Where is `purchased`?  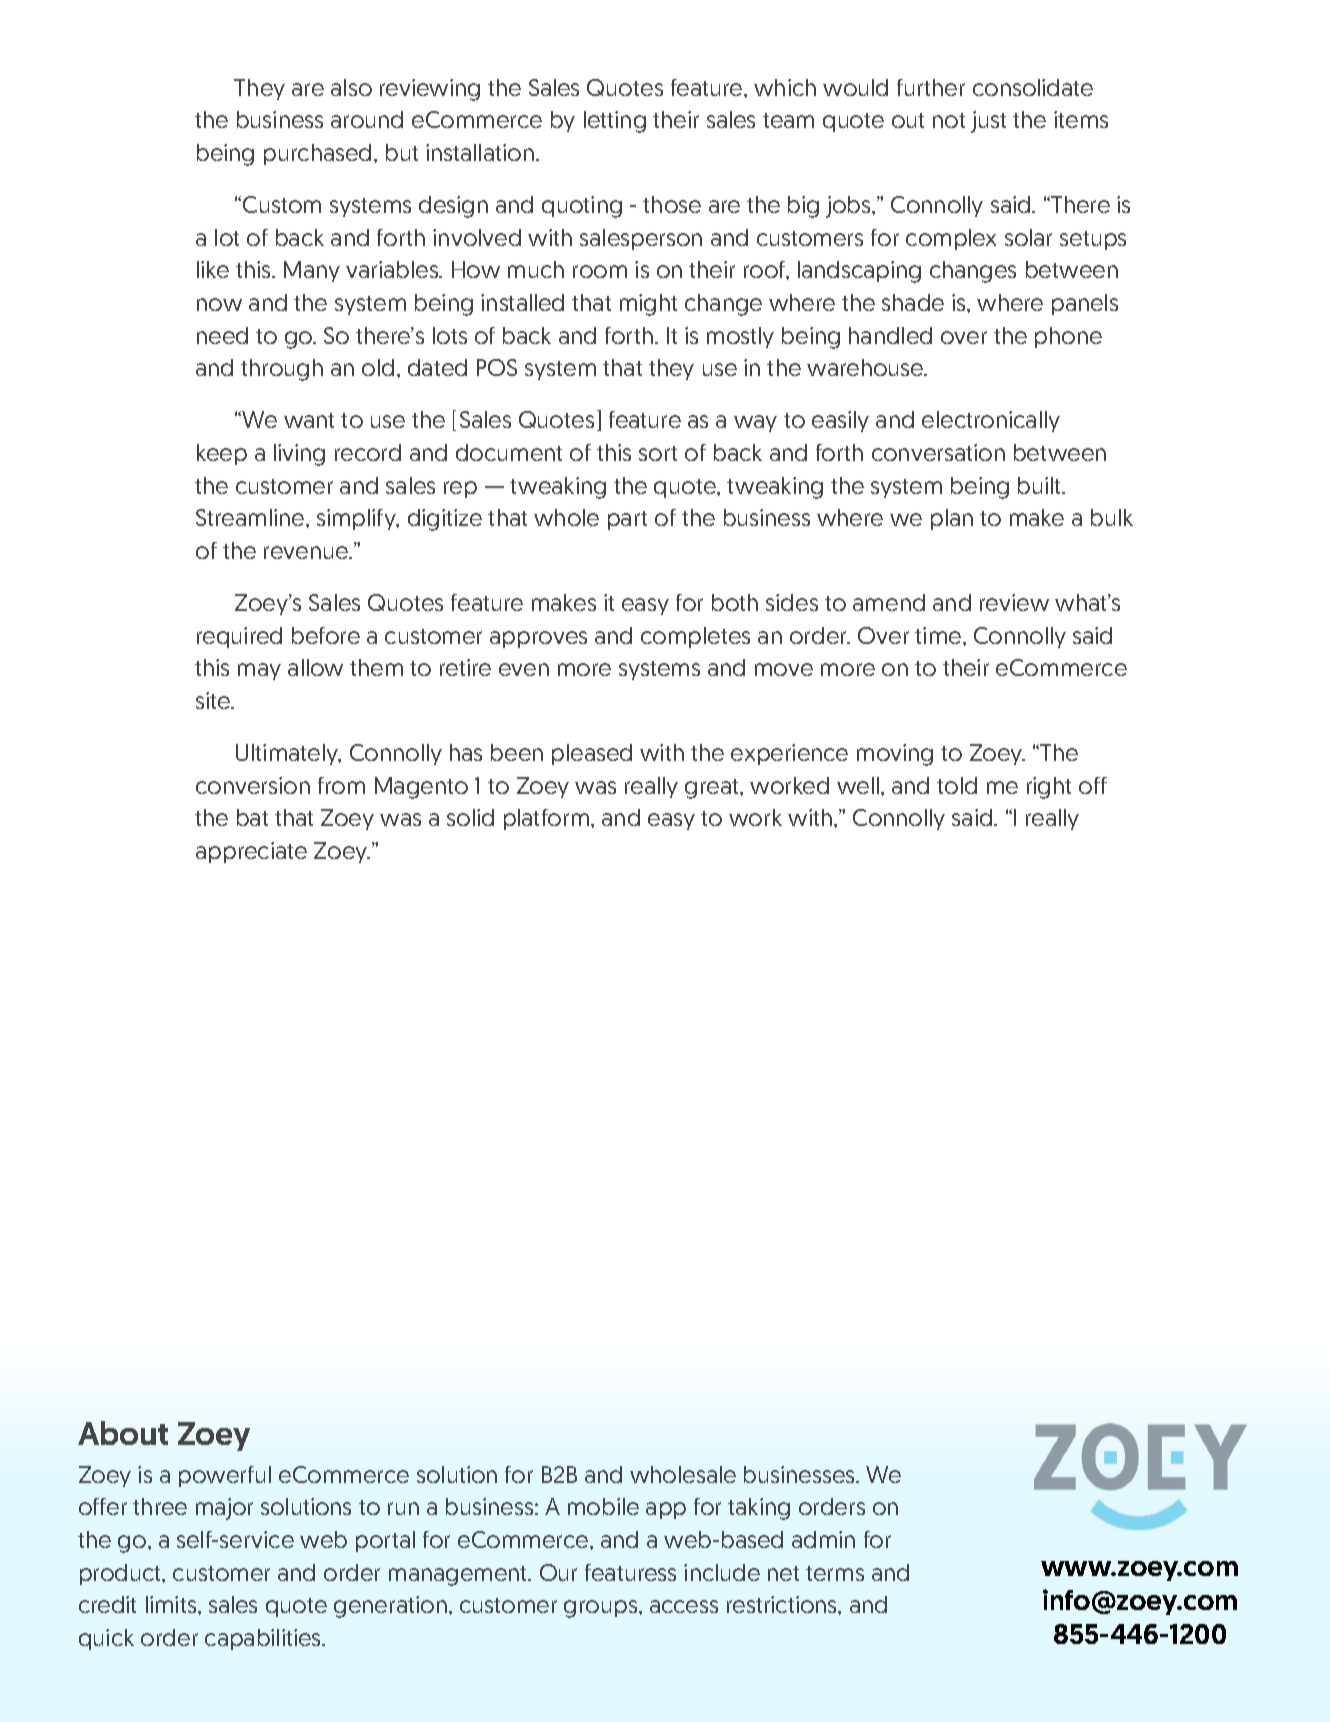 purchased is located at coordinates (317, 154).
